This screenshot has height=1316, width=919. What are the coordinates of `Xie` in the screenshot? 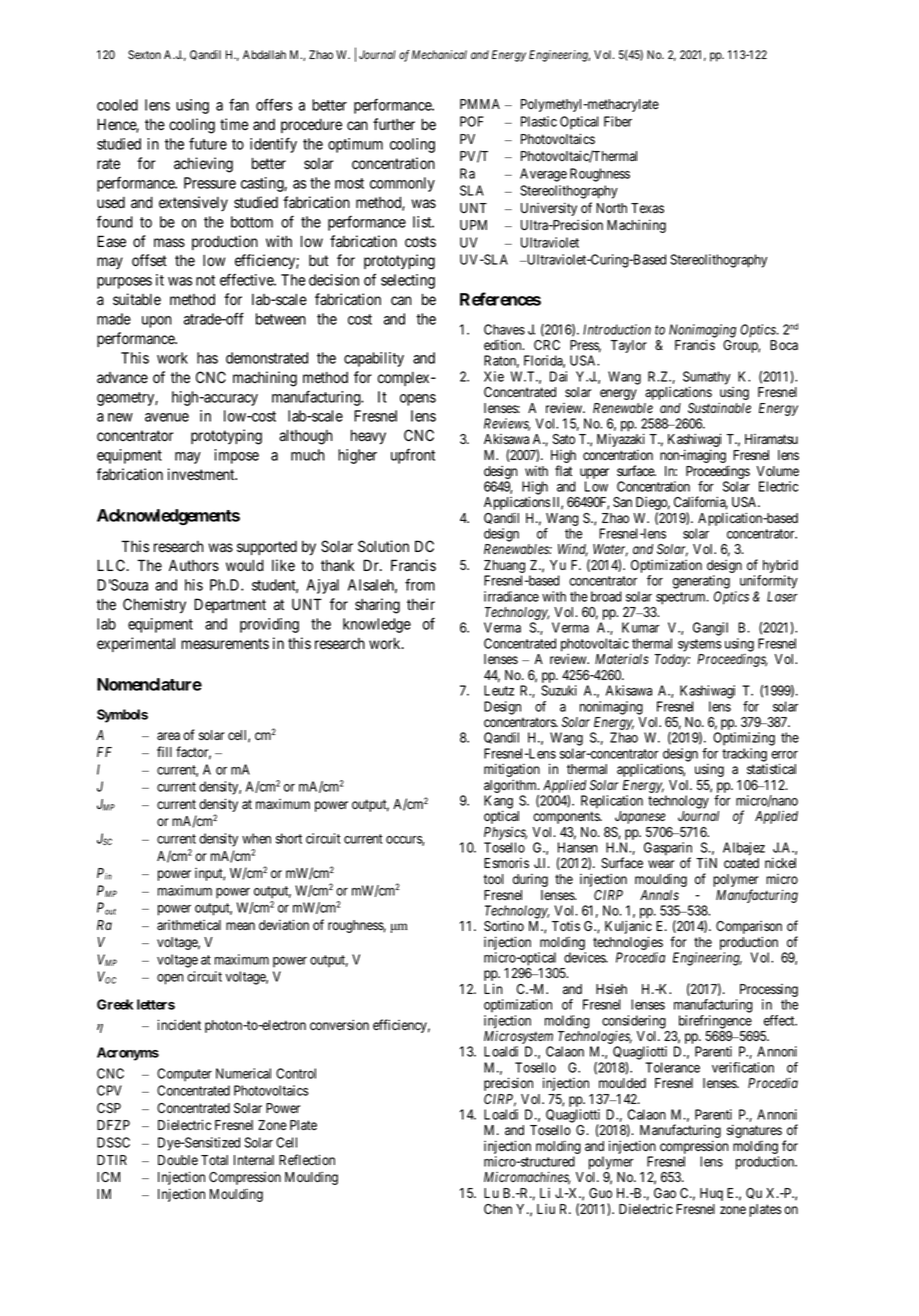 It's located at (494, 376).
